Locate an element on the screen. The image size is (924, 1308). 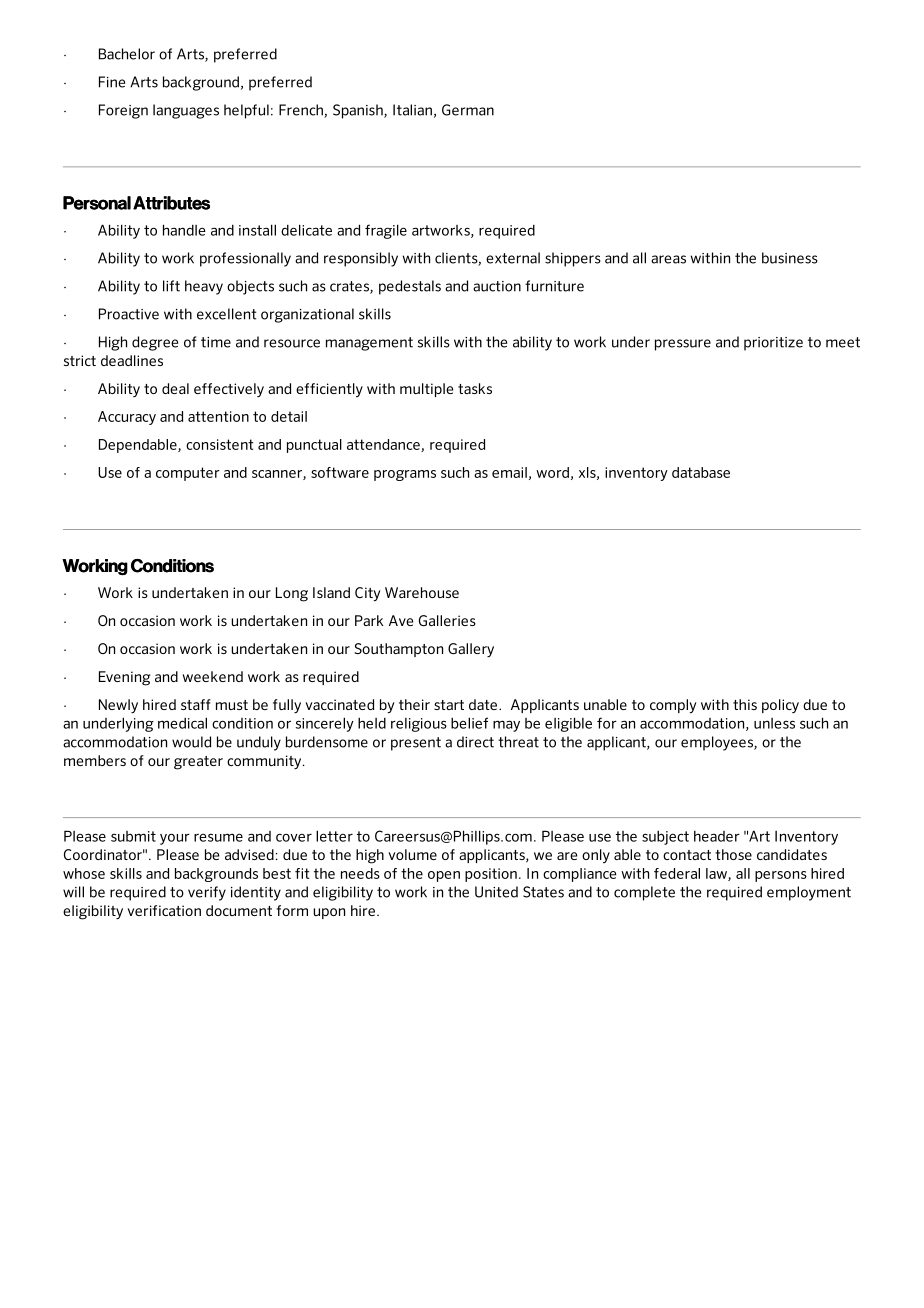
this is located at coordinates (745, 704).
